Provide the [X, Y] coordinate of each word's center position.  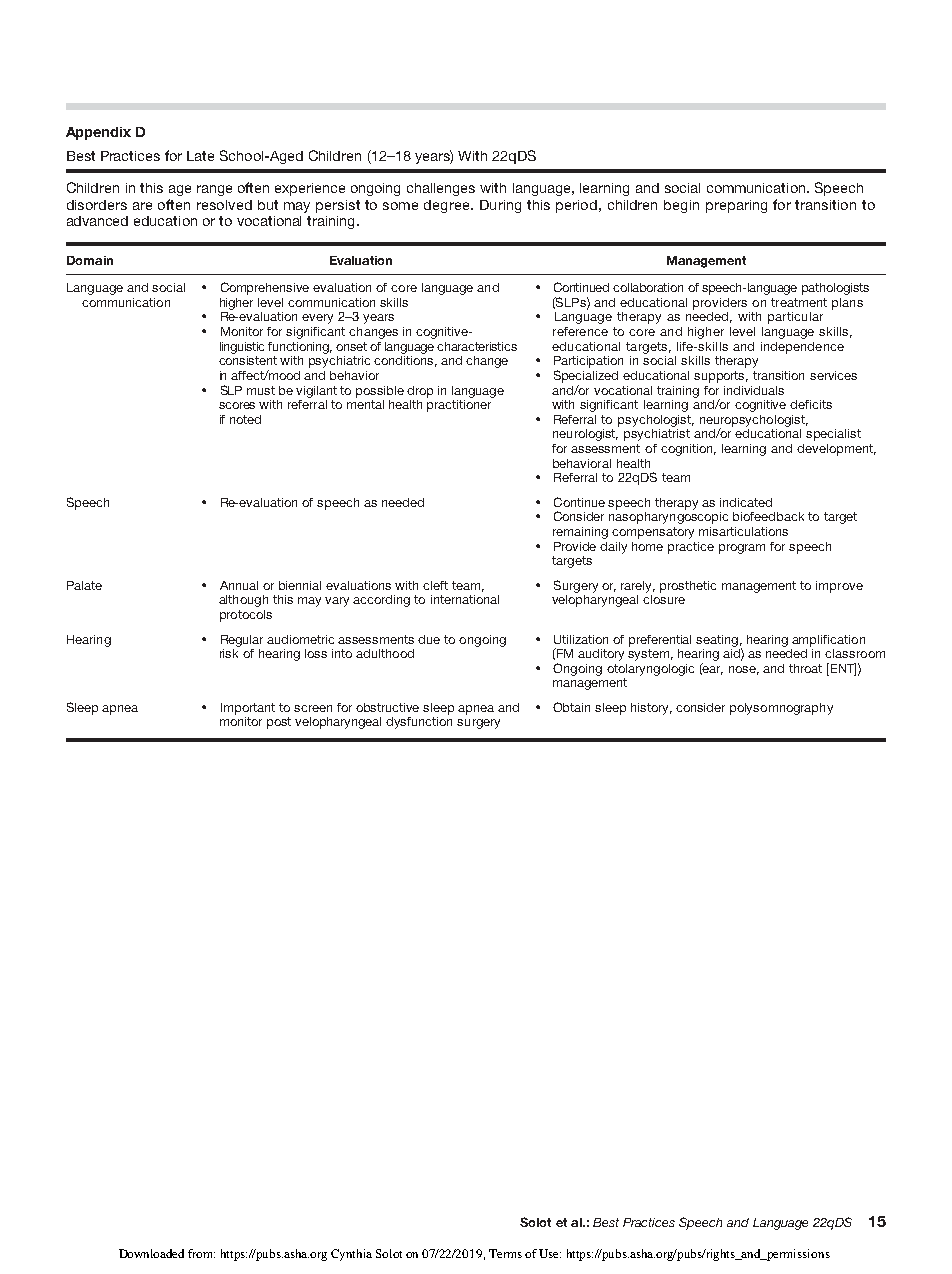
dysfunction [419, 723]
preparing [736, 206]
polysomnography [781, 709]
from [201, 1253]
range [214, 190]
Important [248, 709]
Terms [505, 1253]
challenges [441, 189]
